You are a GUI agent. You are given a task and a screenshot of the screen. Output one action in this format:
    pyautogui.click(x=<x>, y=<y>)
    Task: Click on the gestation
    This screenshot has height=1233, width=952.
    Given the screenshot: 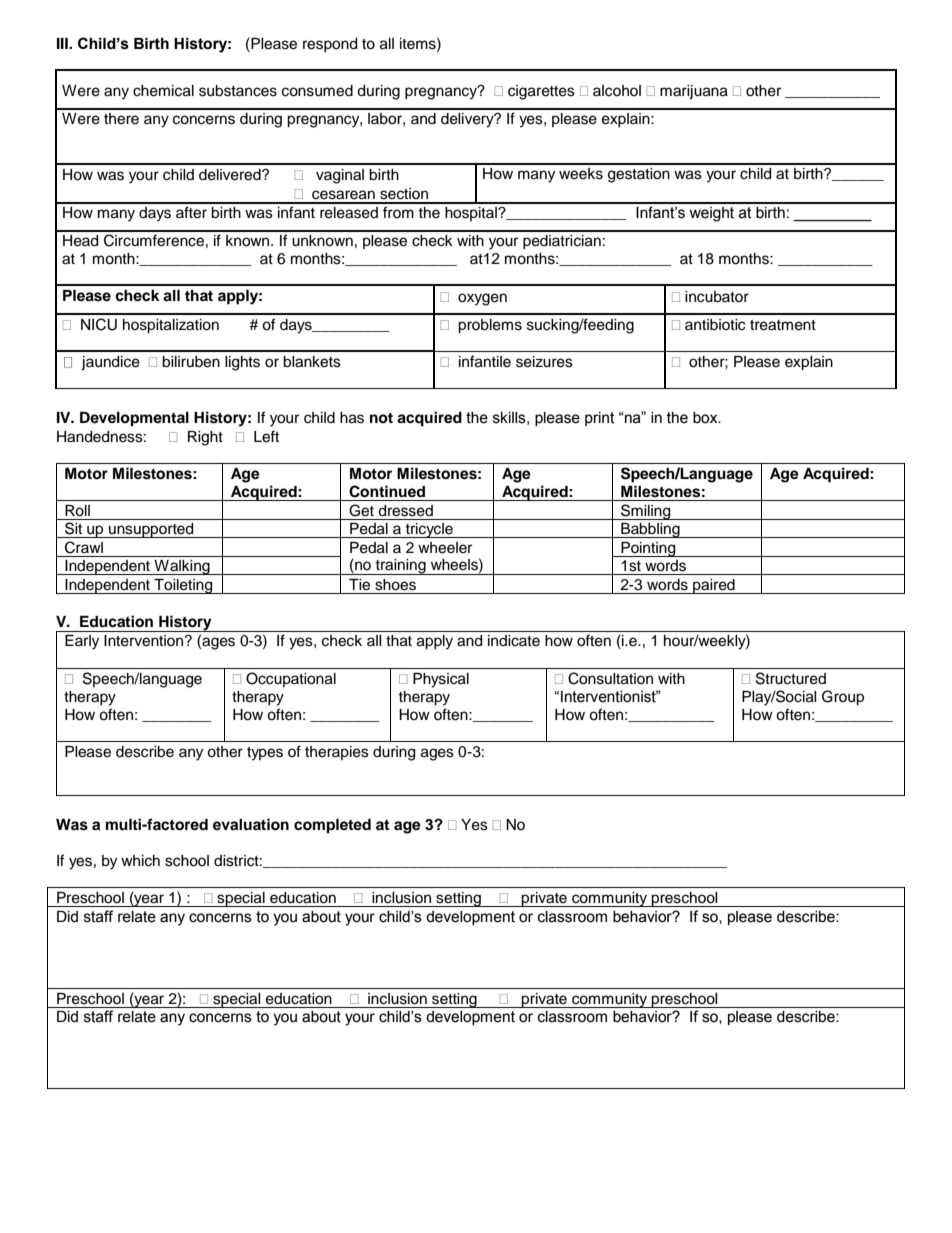 What is the action you would take?
    pyautogui.click(x=639, y=175)
